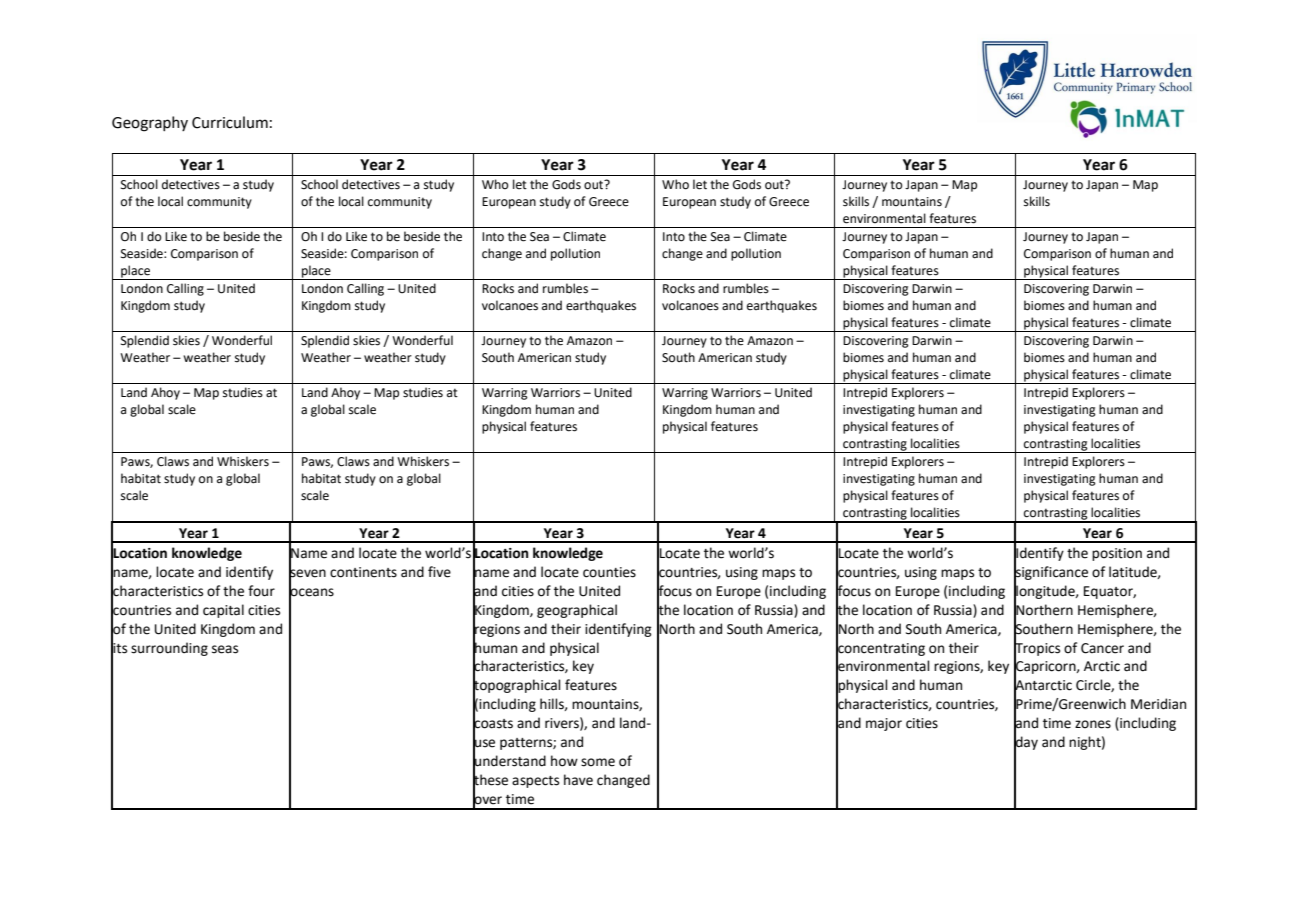 This document has height=924, width=1308. I want to click on Tropics, so click(1037, 649).
